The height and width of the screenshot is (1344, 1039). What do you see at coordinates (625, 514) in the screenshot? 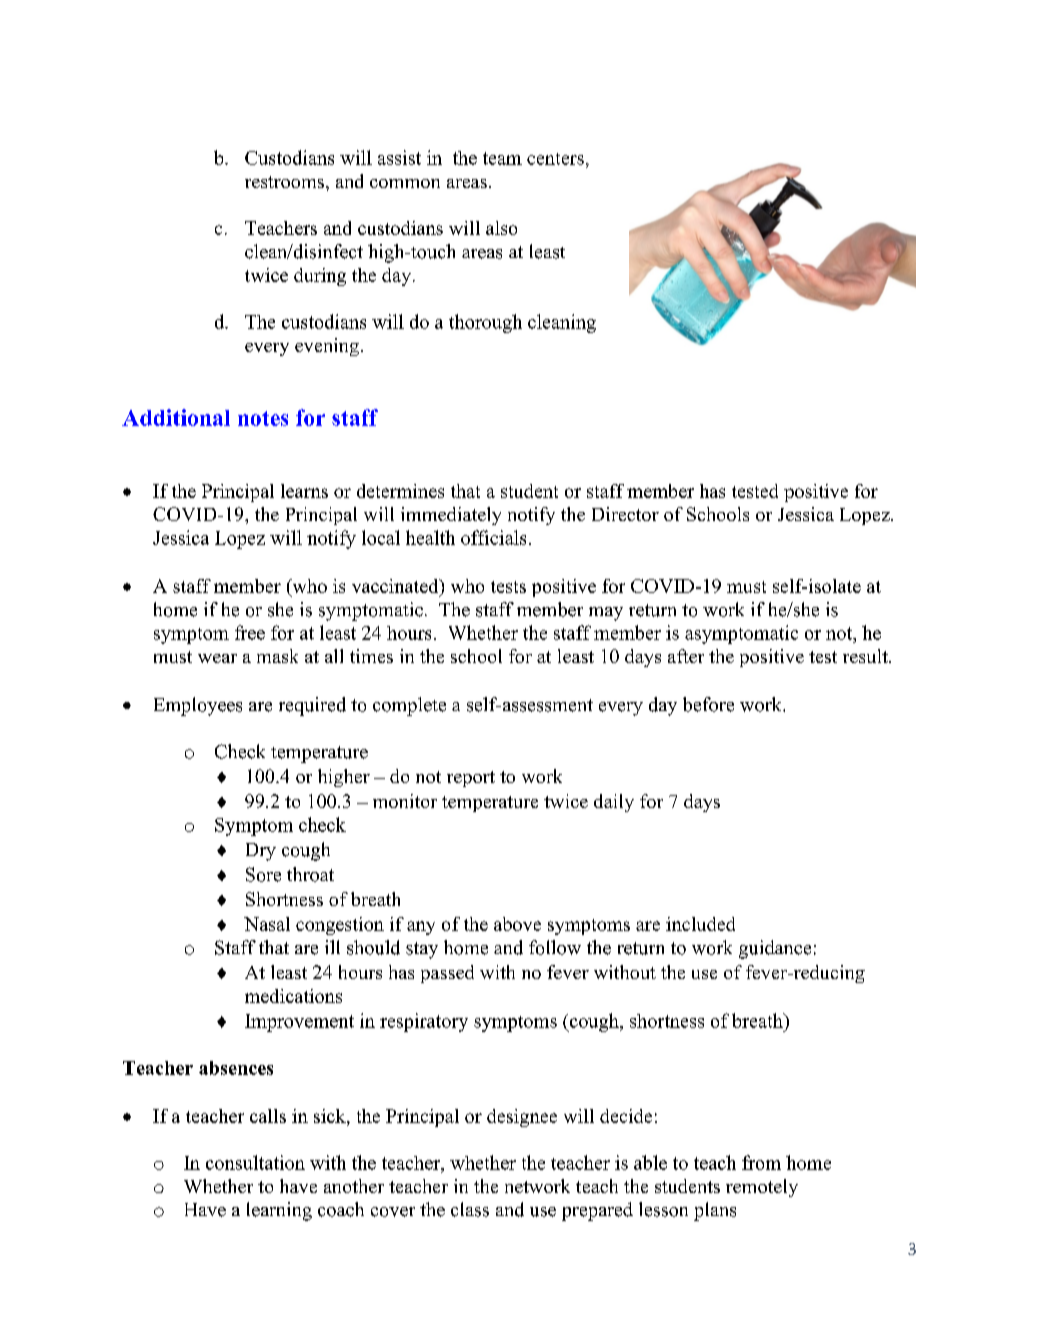
I see `Director` at bounding box center [625, 514].
